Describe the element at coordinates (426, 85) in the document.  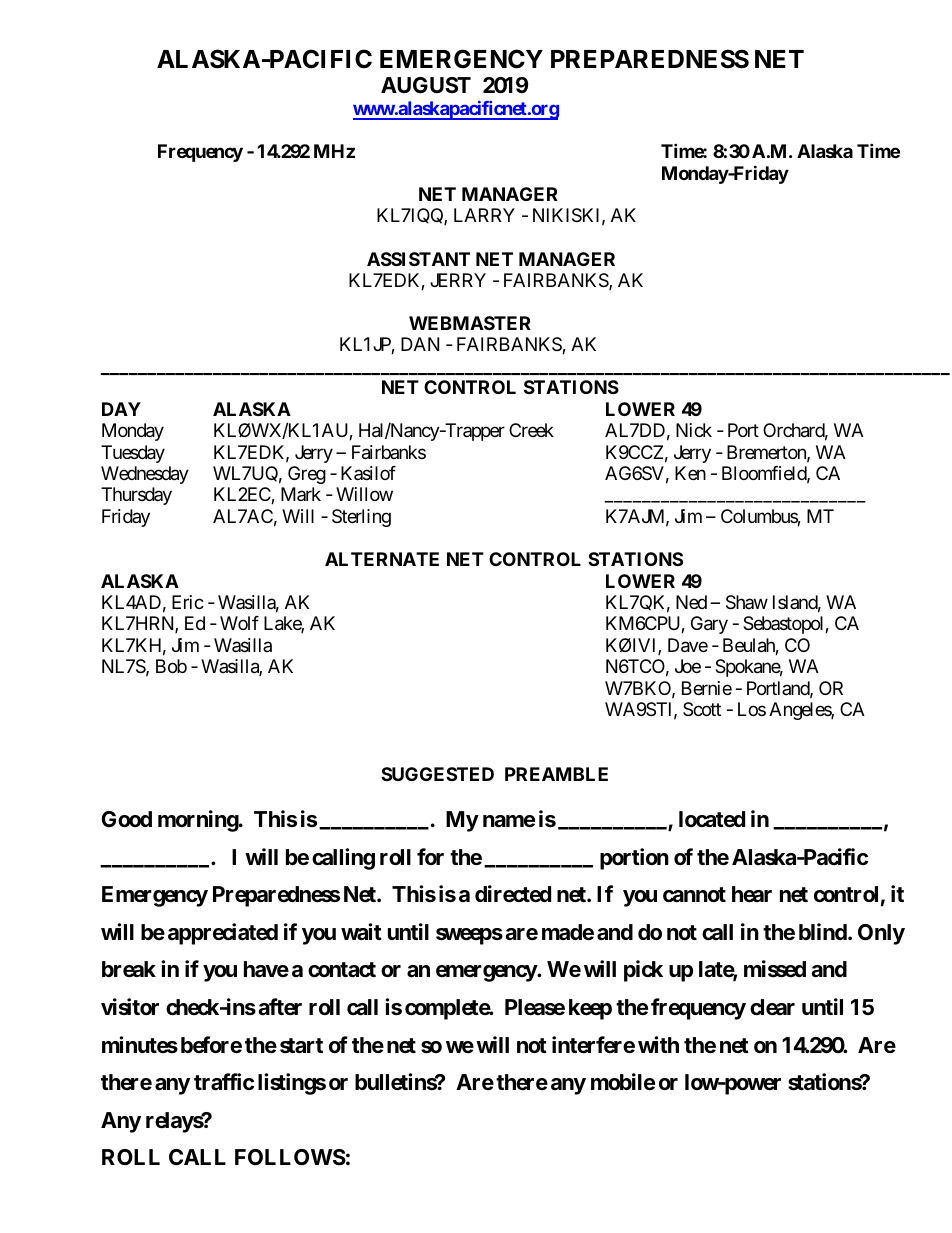
I see `AUGUST` at that location.
